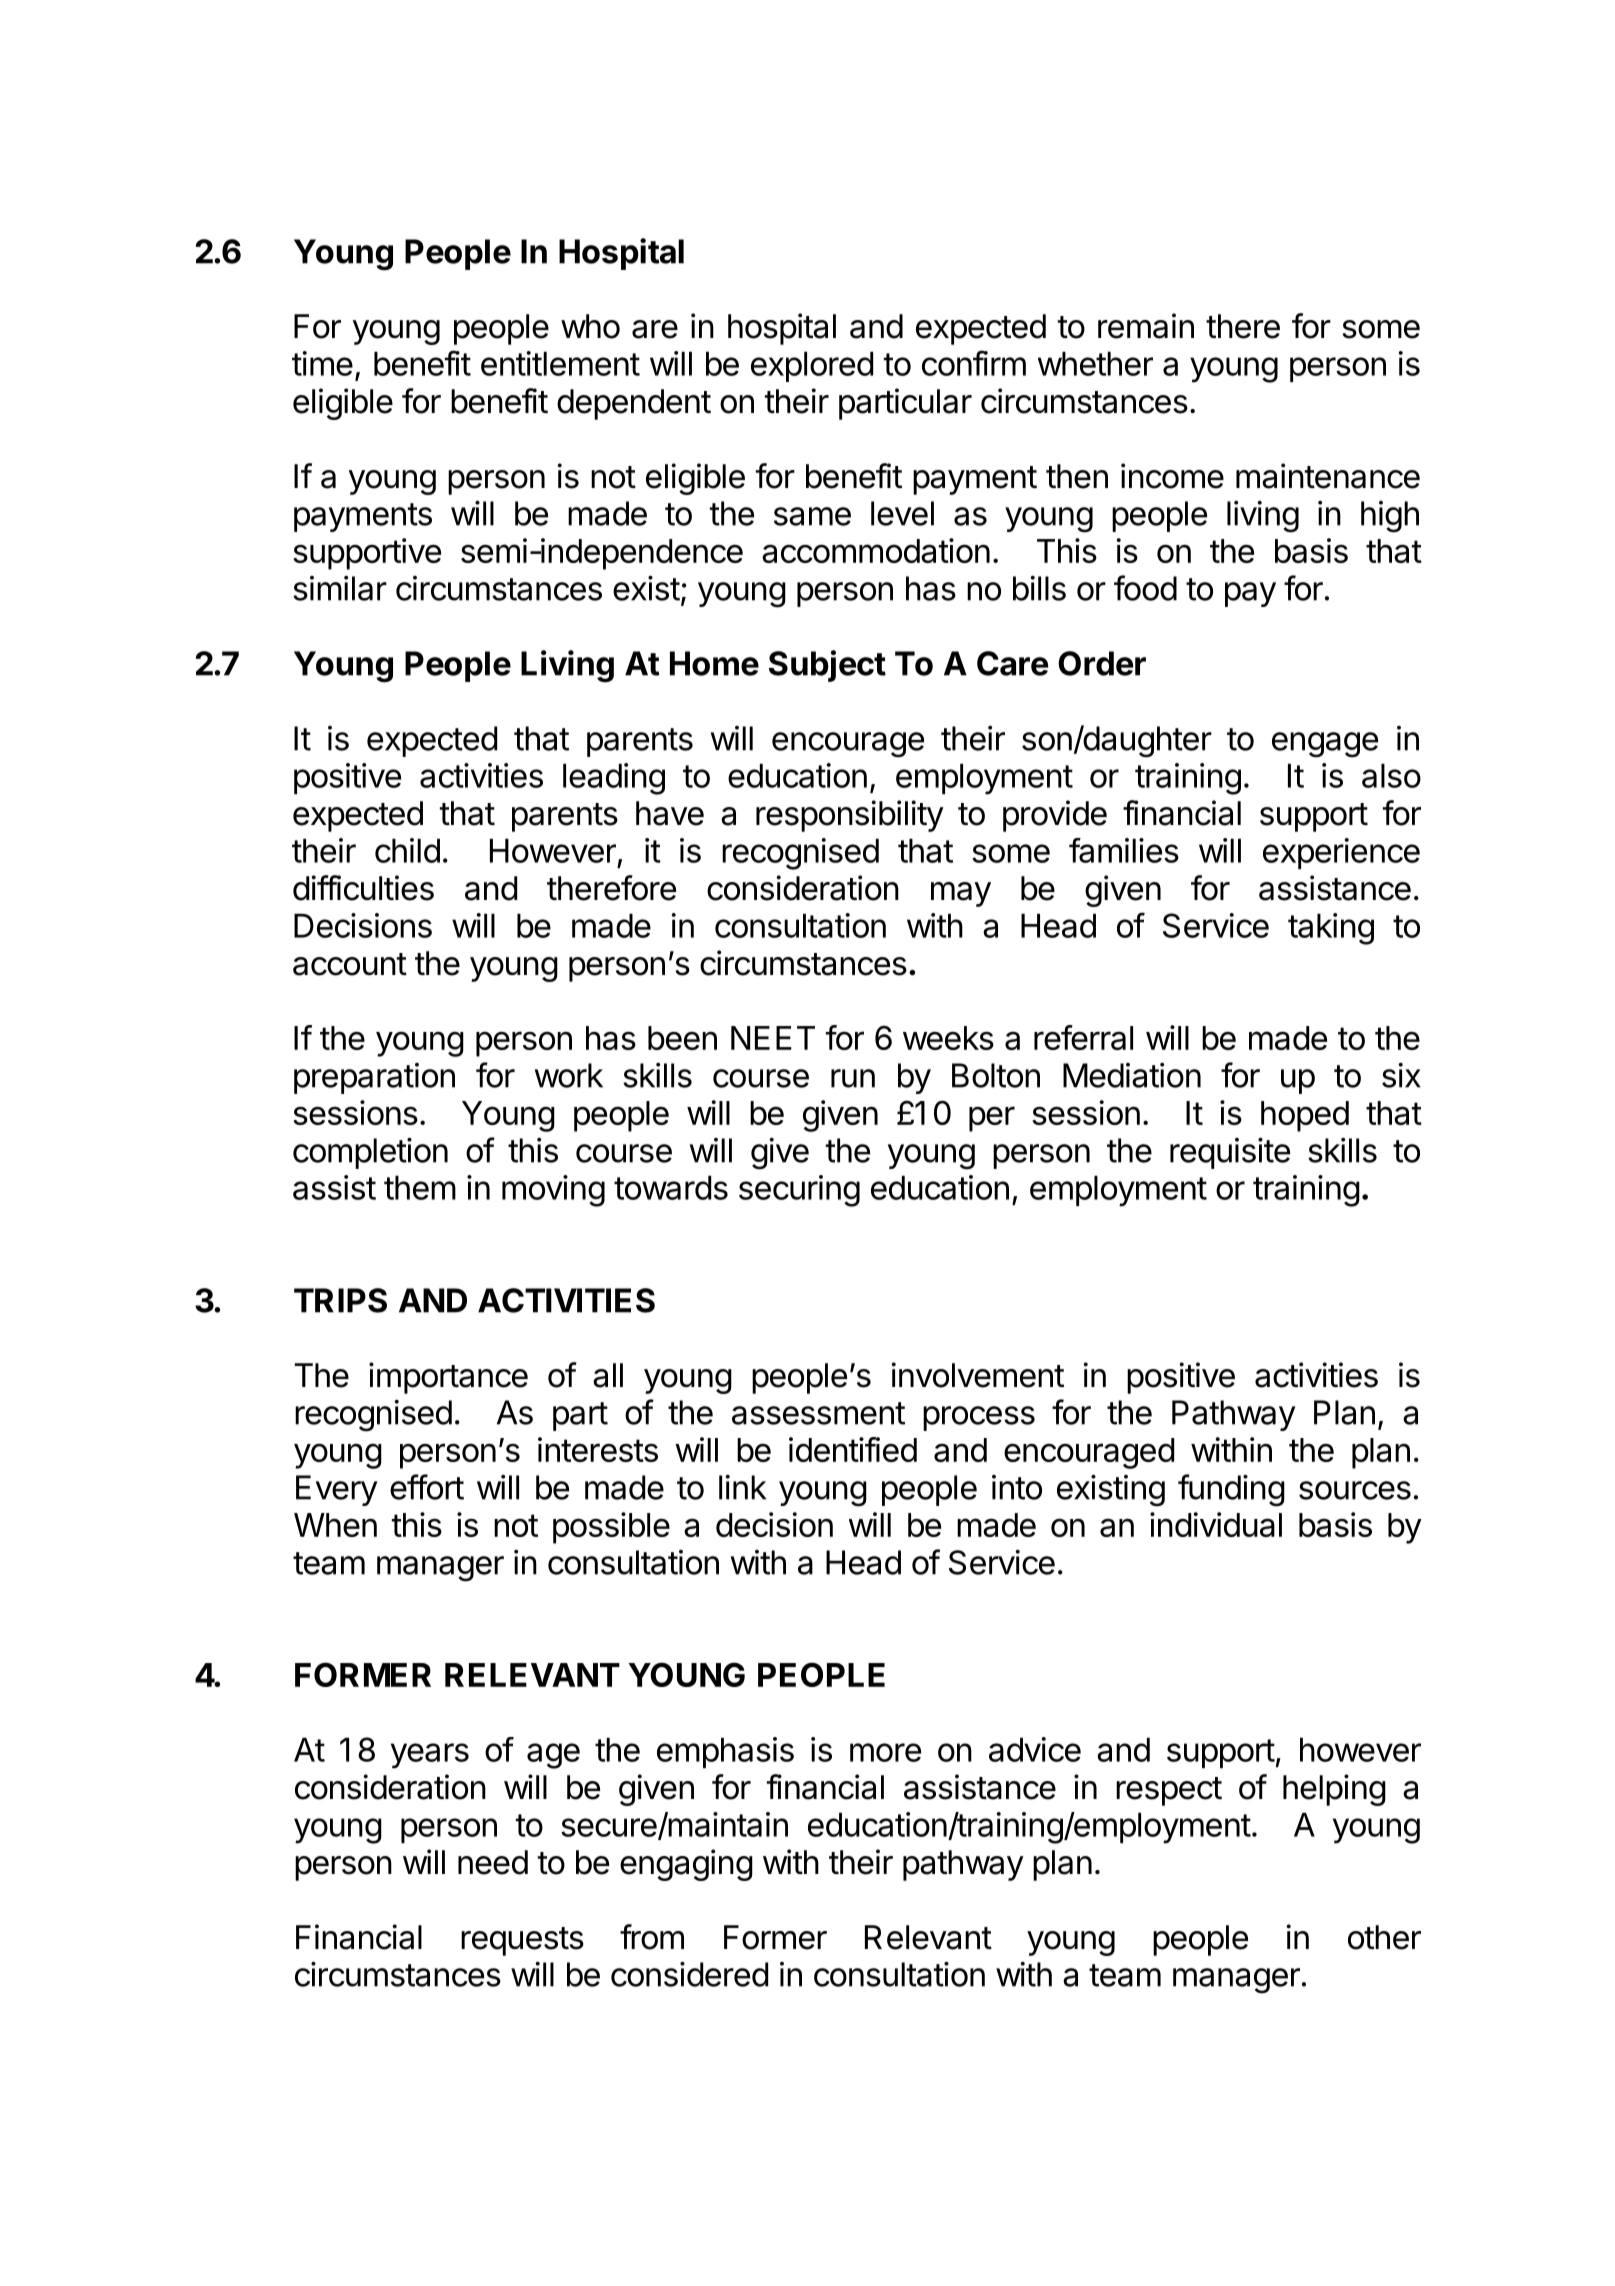 The width and height of the image is (1615, 2286). Describe the element at coordinates (522, 1941) in the image. I see `requests` at that location.
